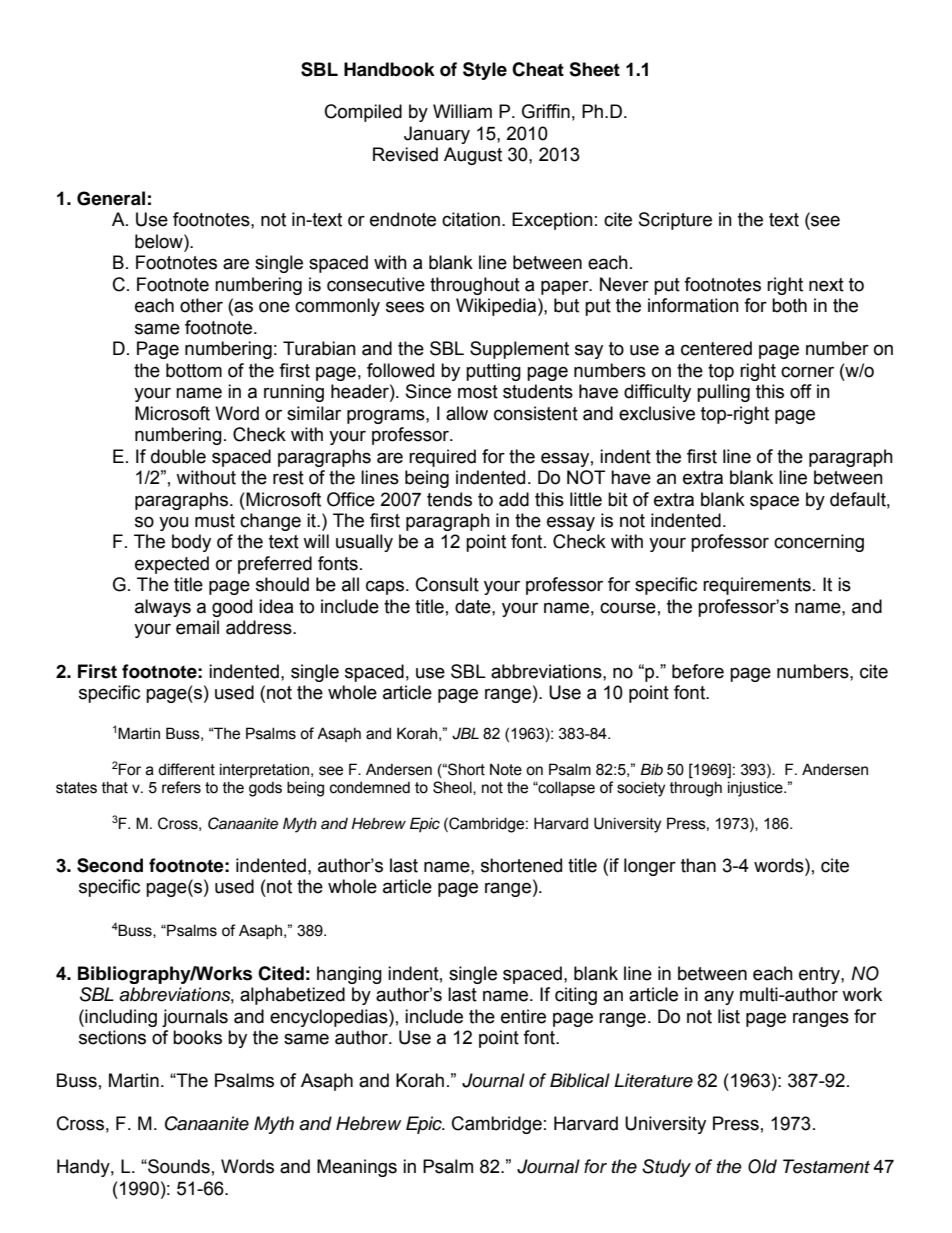 The width and height of the page is (952, 1233). Describe the element at coordinates (447, 584) in the page. I see `Consult` at that location.
